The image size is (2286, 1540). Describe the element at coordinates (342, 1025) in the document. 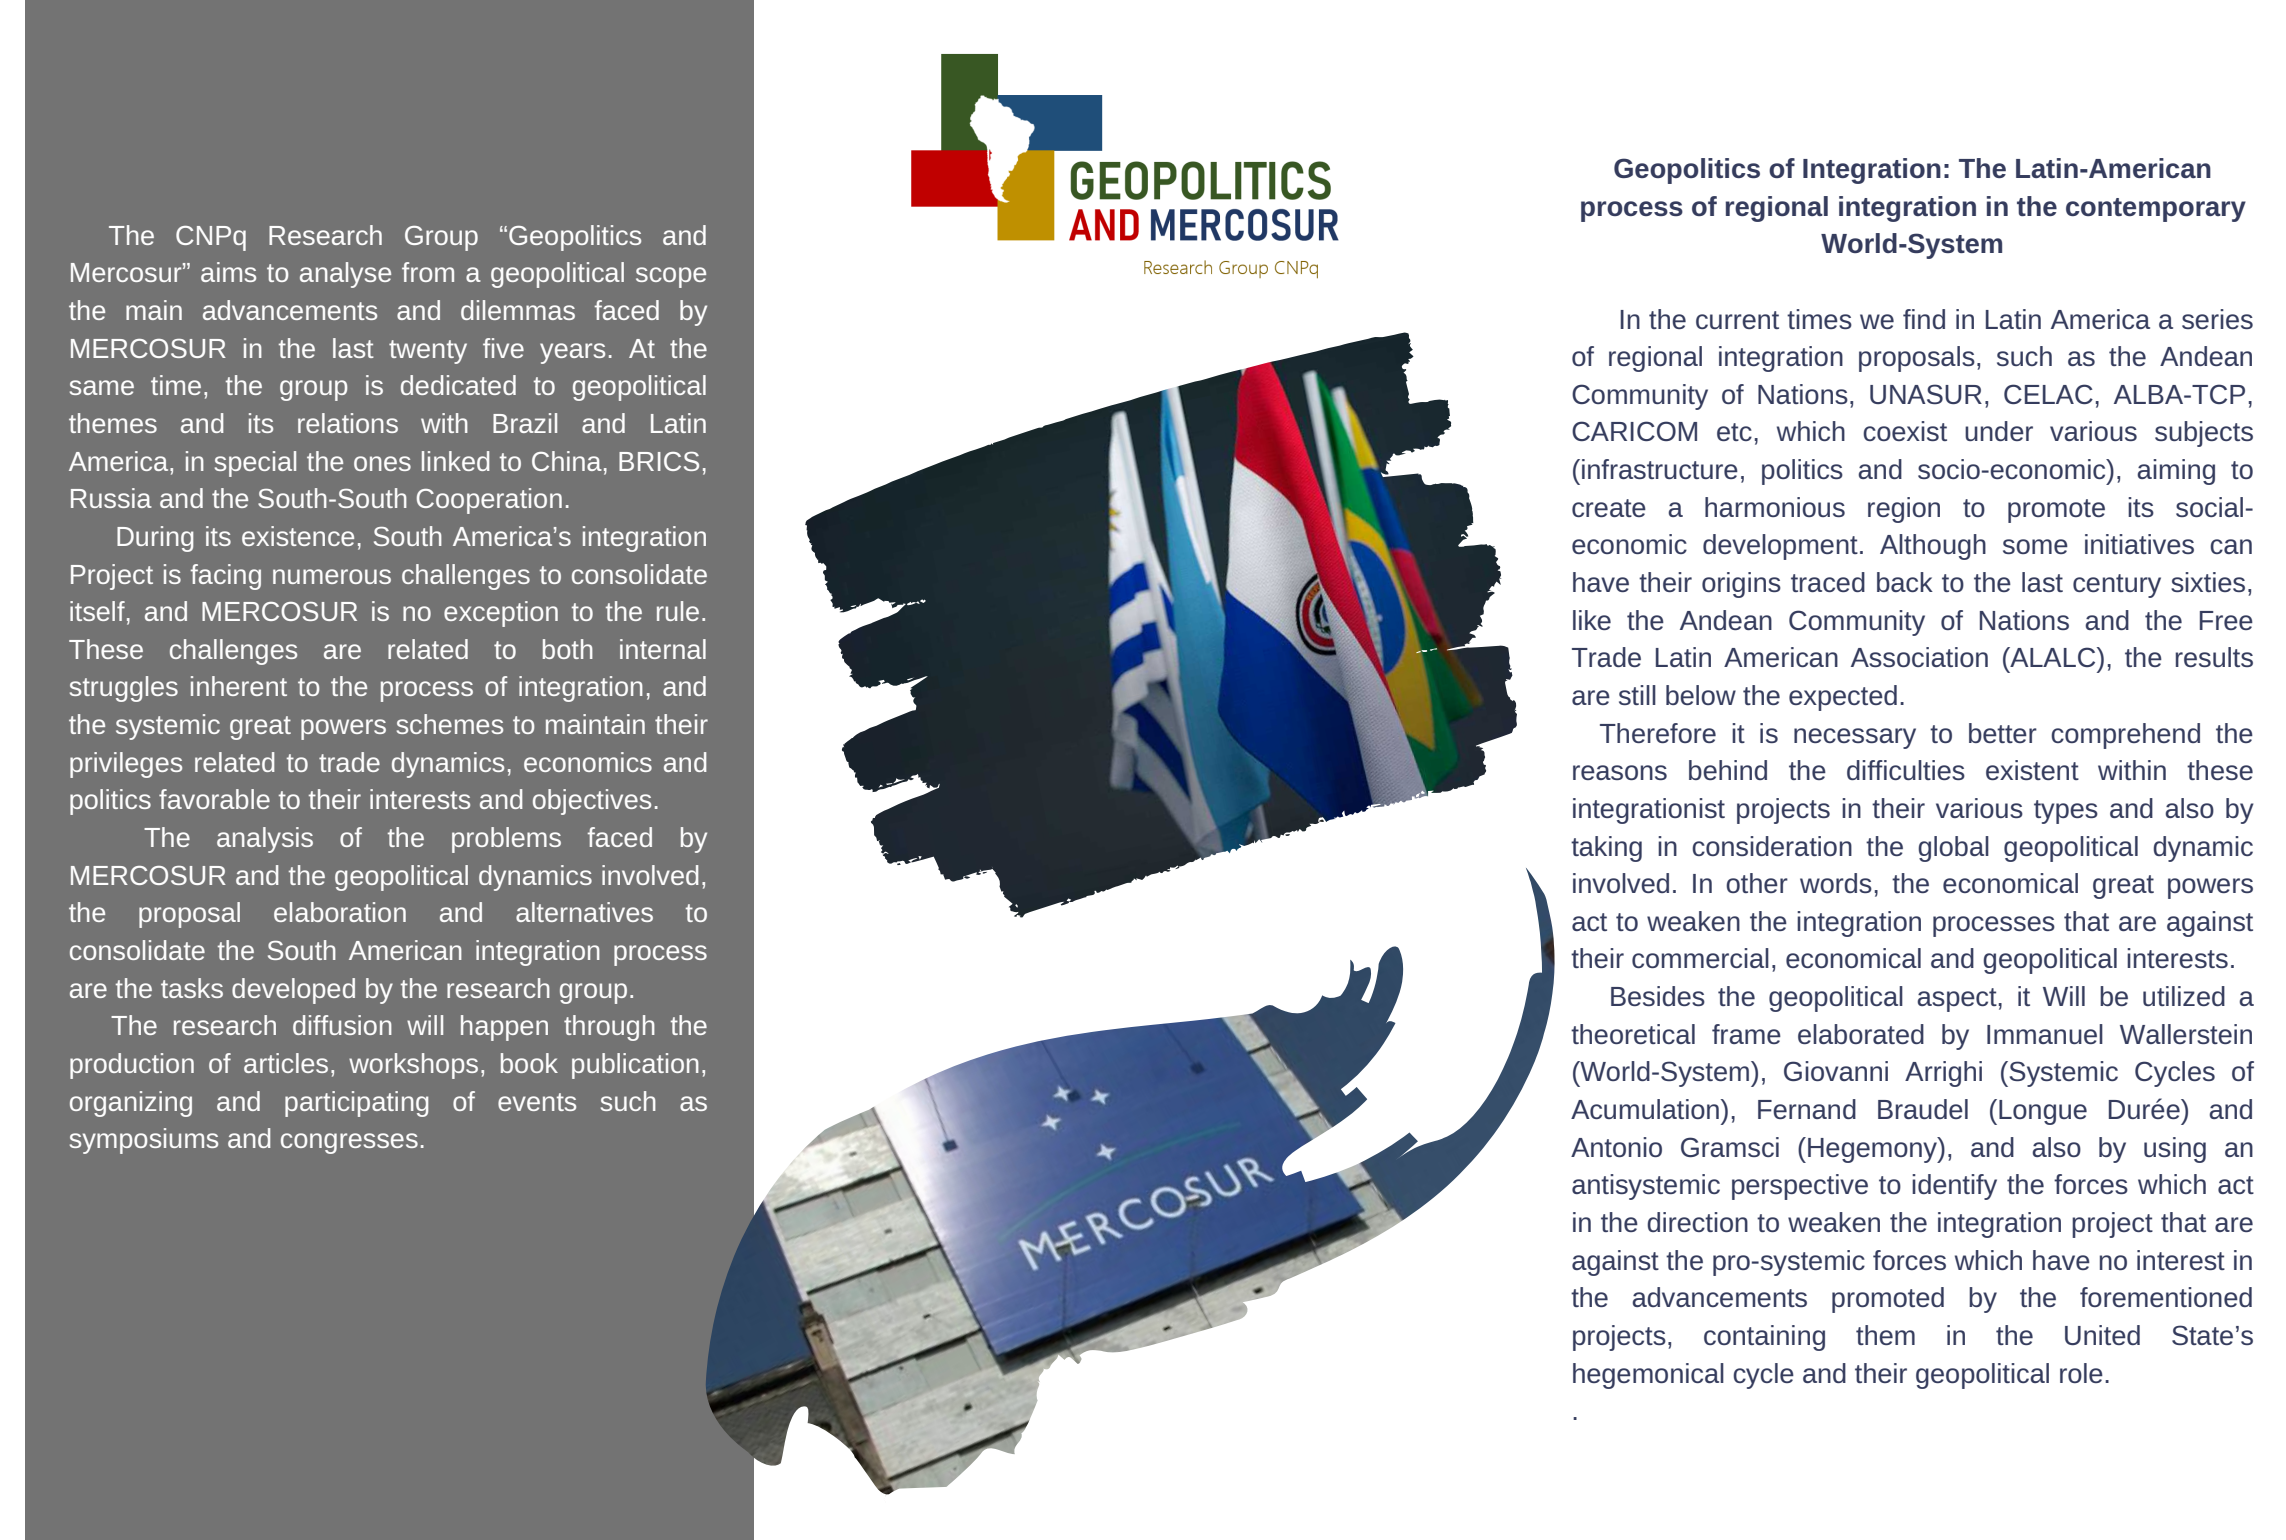

I see `diffusion` at that location.
